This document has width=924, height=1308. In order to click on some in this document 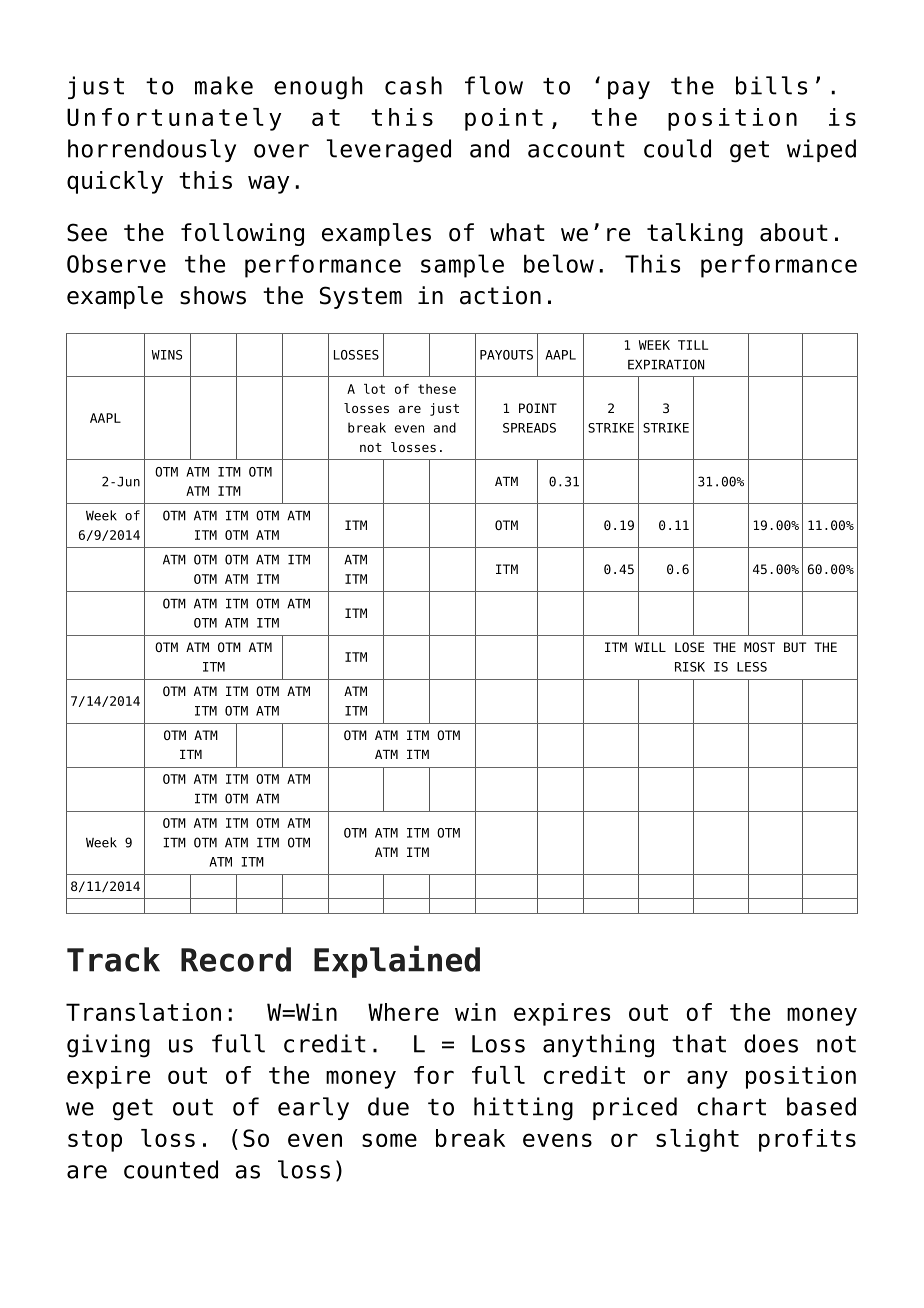, I will do `click(389, 1140)`.
